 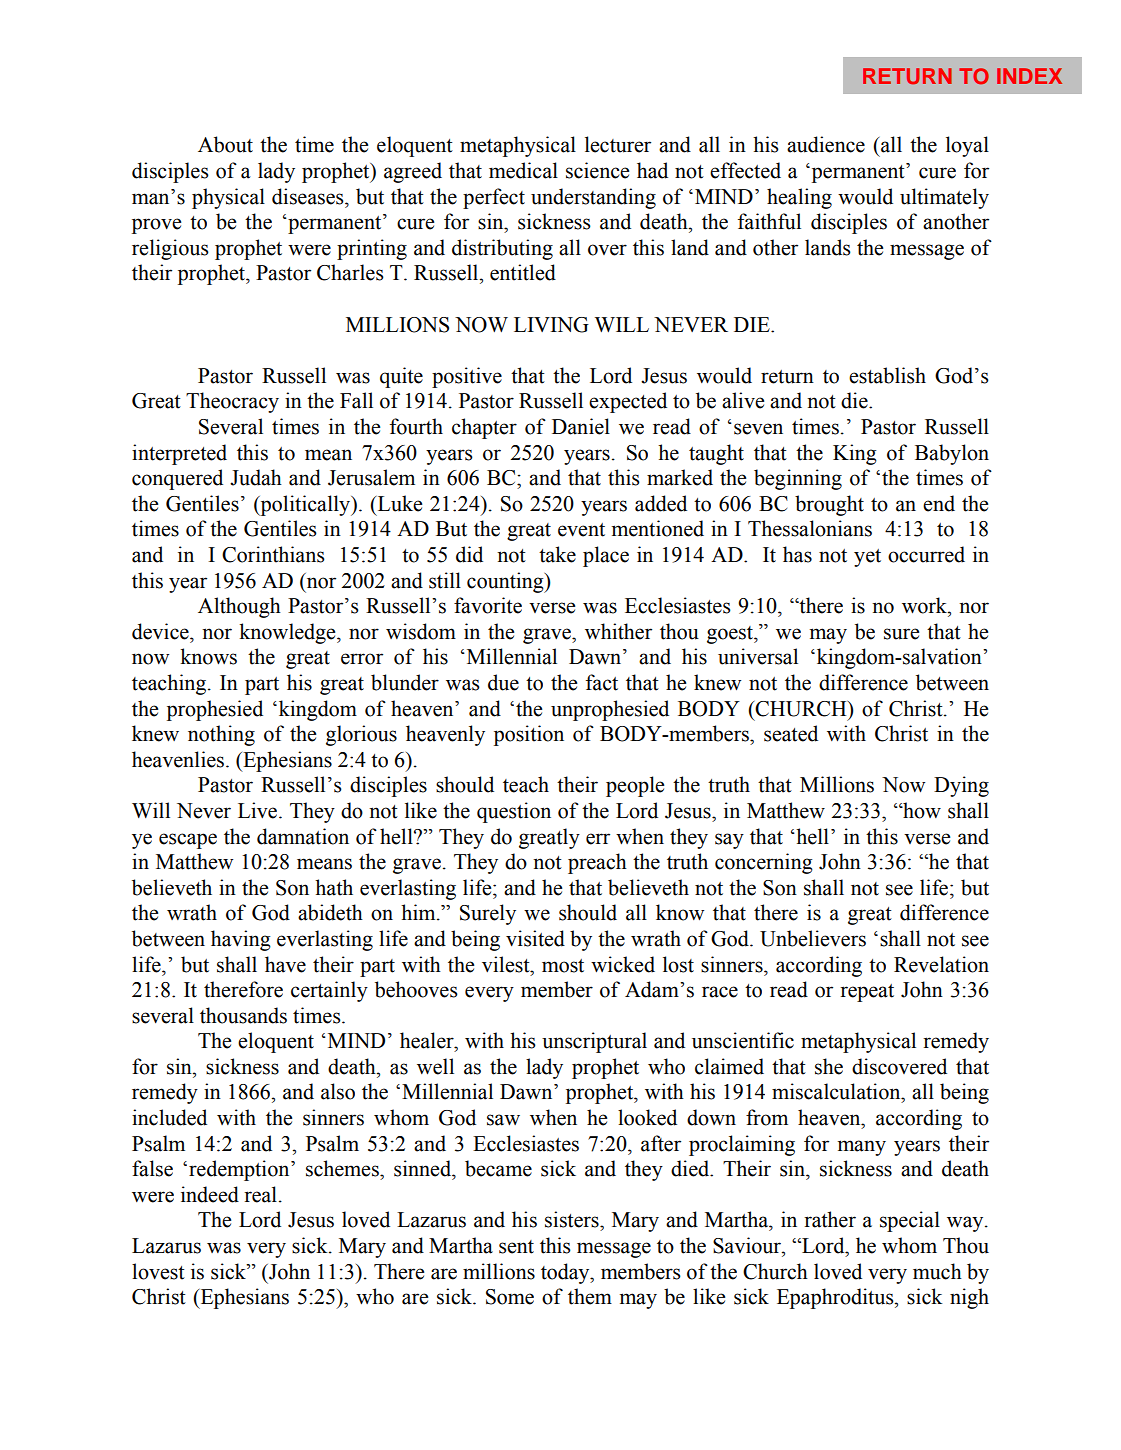 I want to click on Babylon, so click(x=952, y=454).
